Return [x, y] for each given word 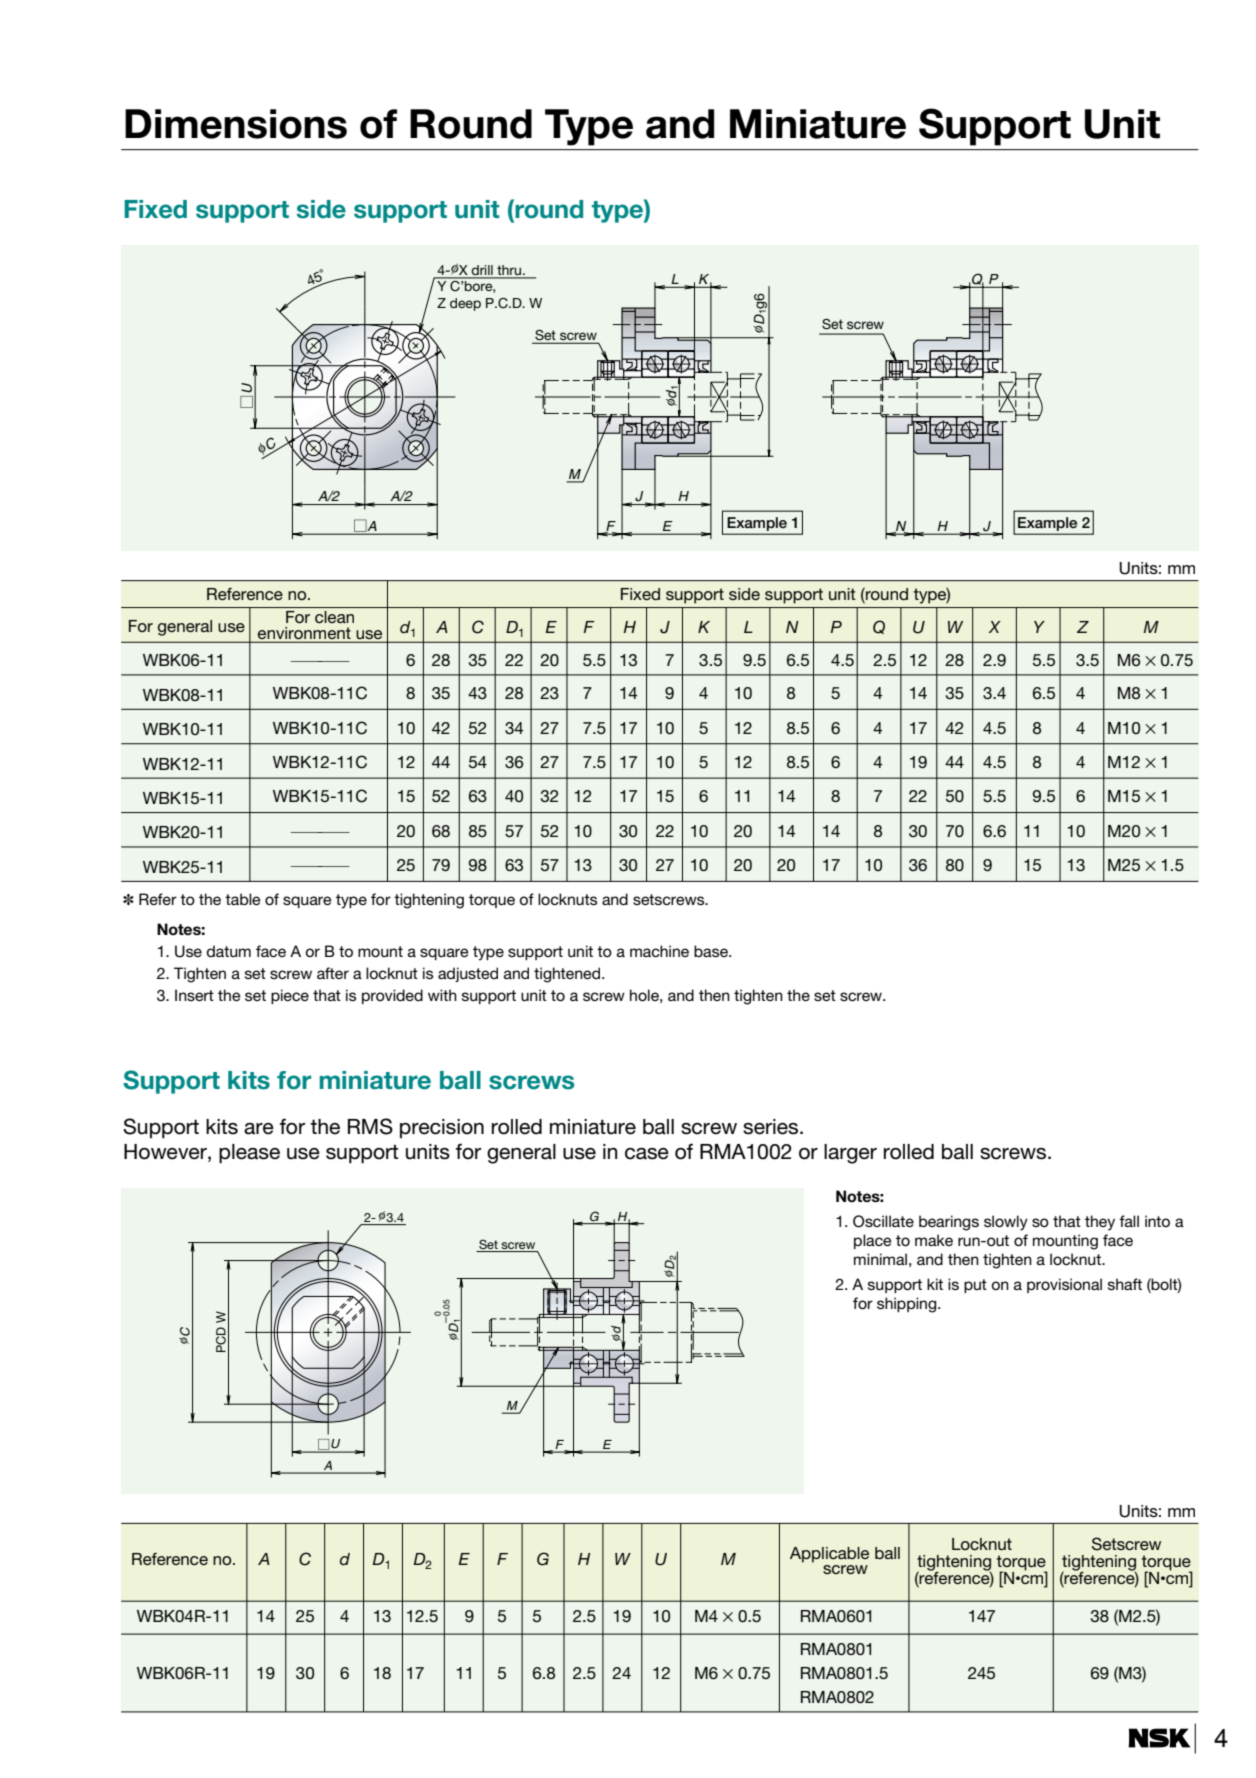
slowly [1006, 1223]
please [249, 1154]
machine [659, 951]
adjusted [468, 974]
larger [850, 1154]
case [647, 1154]
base [712, 951]
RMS [370, 1126]
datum [228, 951]
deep [465, 304]
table [243, 899]
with [442, 995]
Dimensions [236, 124]
